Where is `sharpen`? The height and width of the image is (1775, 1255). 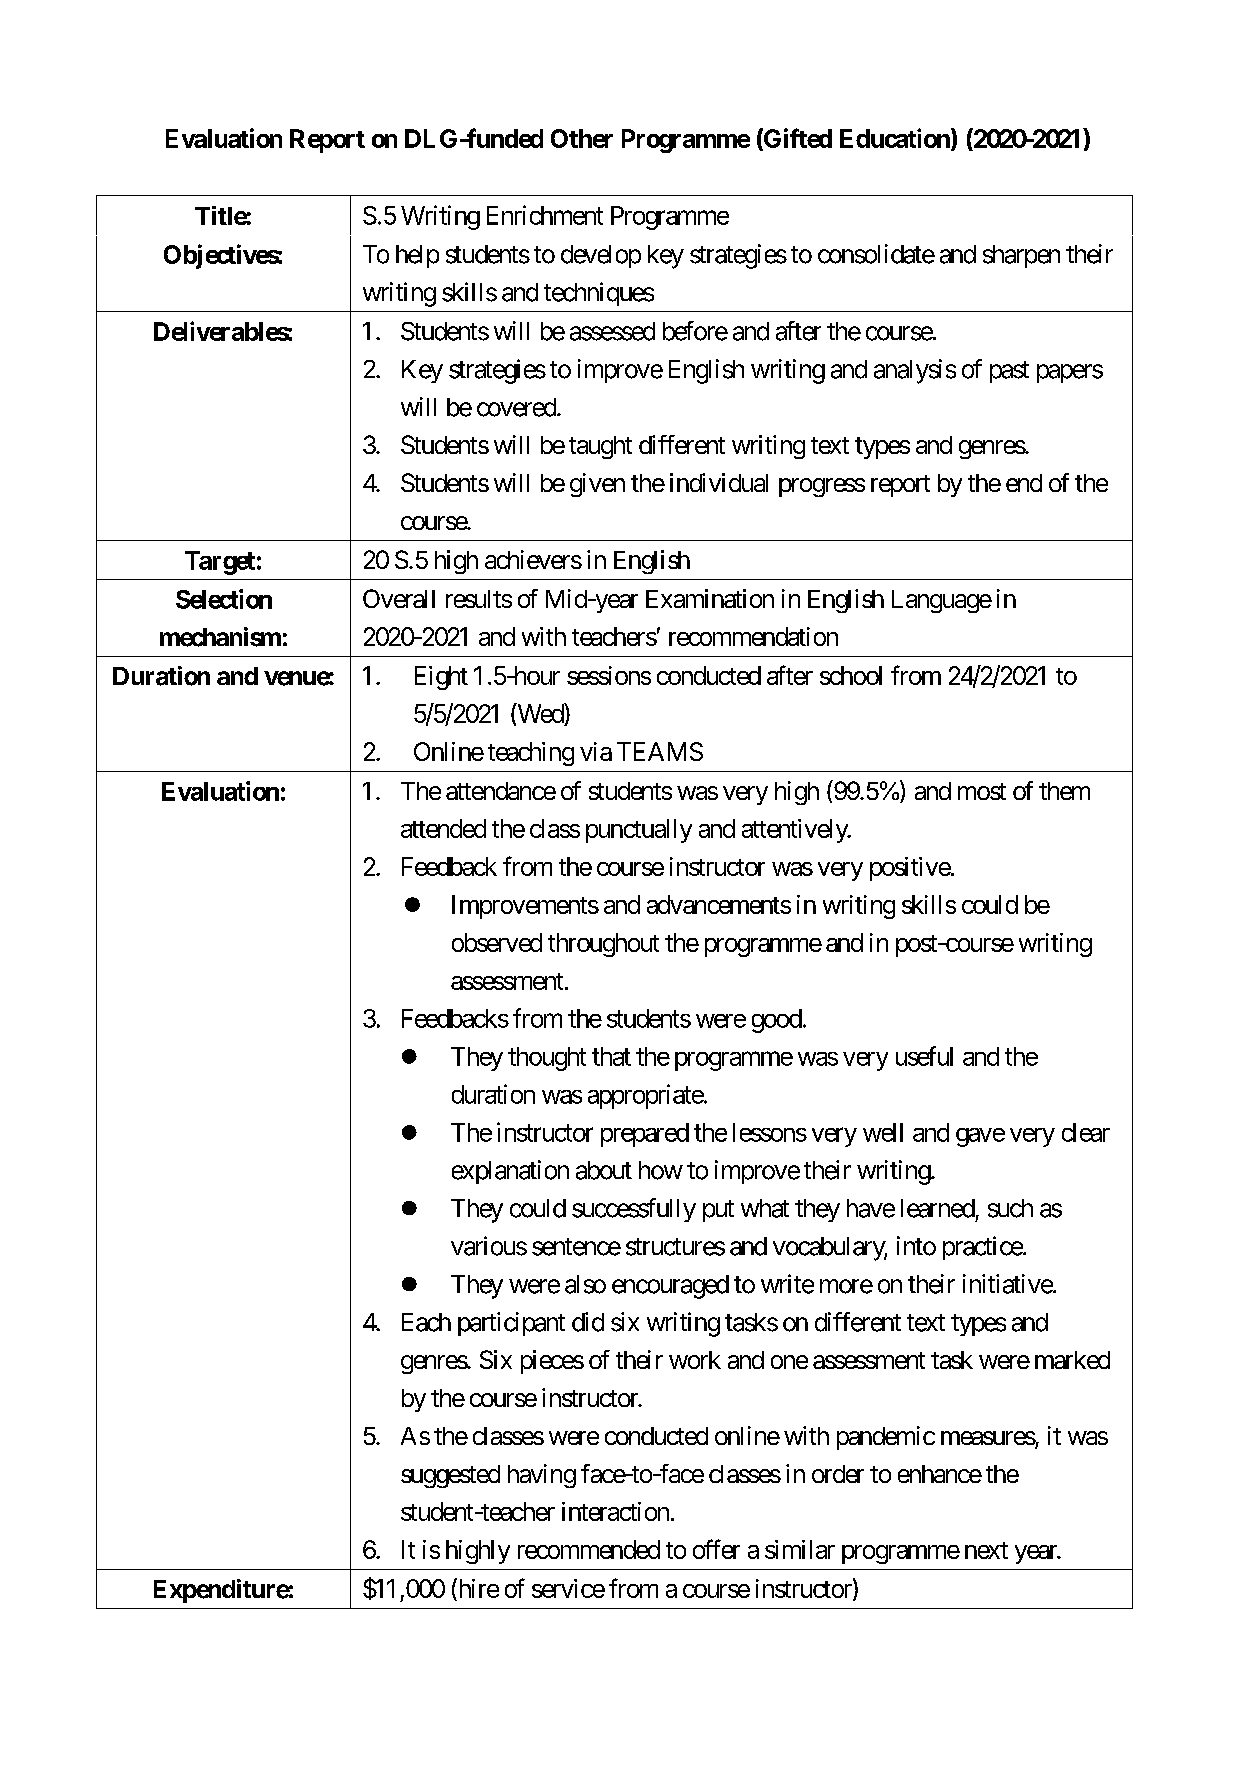 sharpen is located at coordinates (1021, 256).
